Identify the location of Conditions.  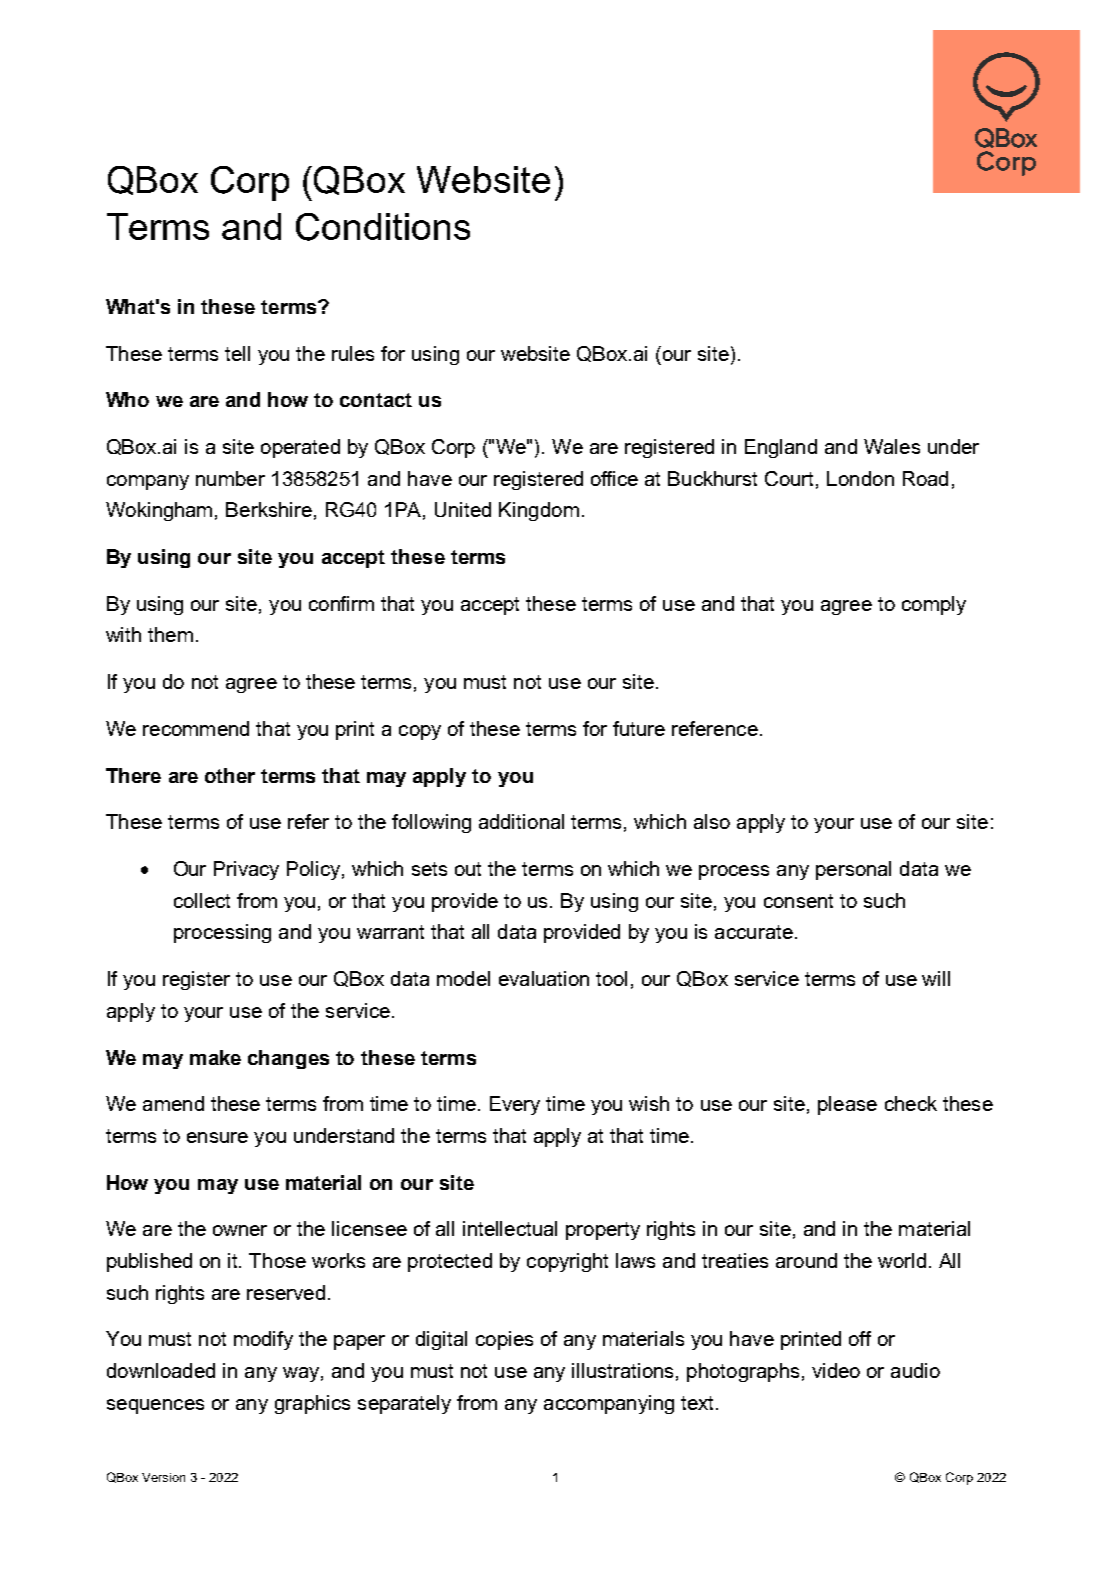
(383, 227).
